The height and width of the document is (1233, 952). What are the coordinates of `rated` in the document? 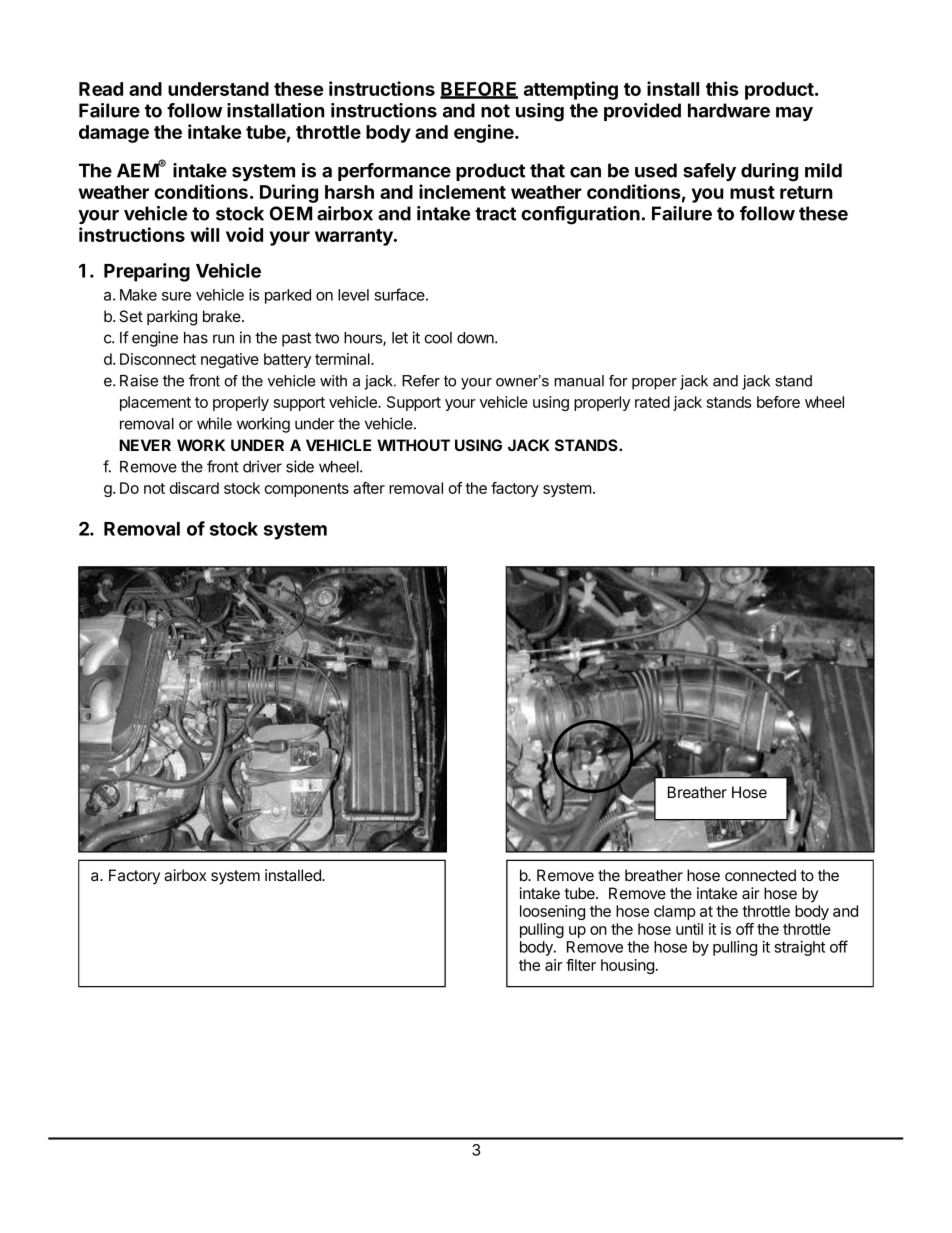 It's located at (652, 402).
